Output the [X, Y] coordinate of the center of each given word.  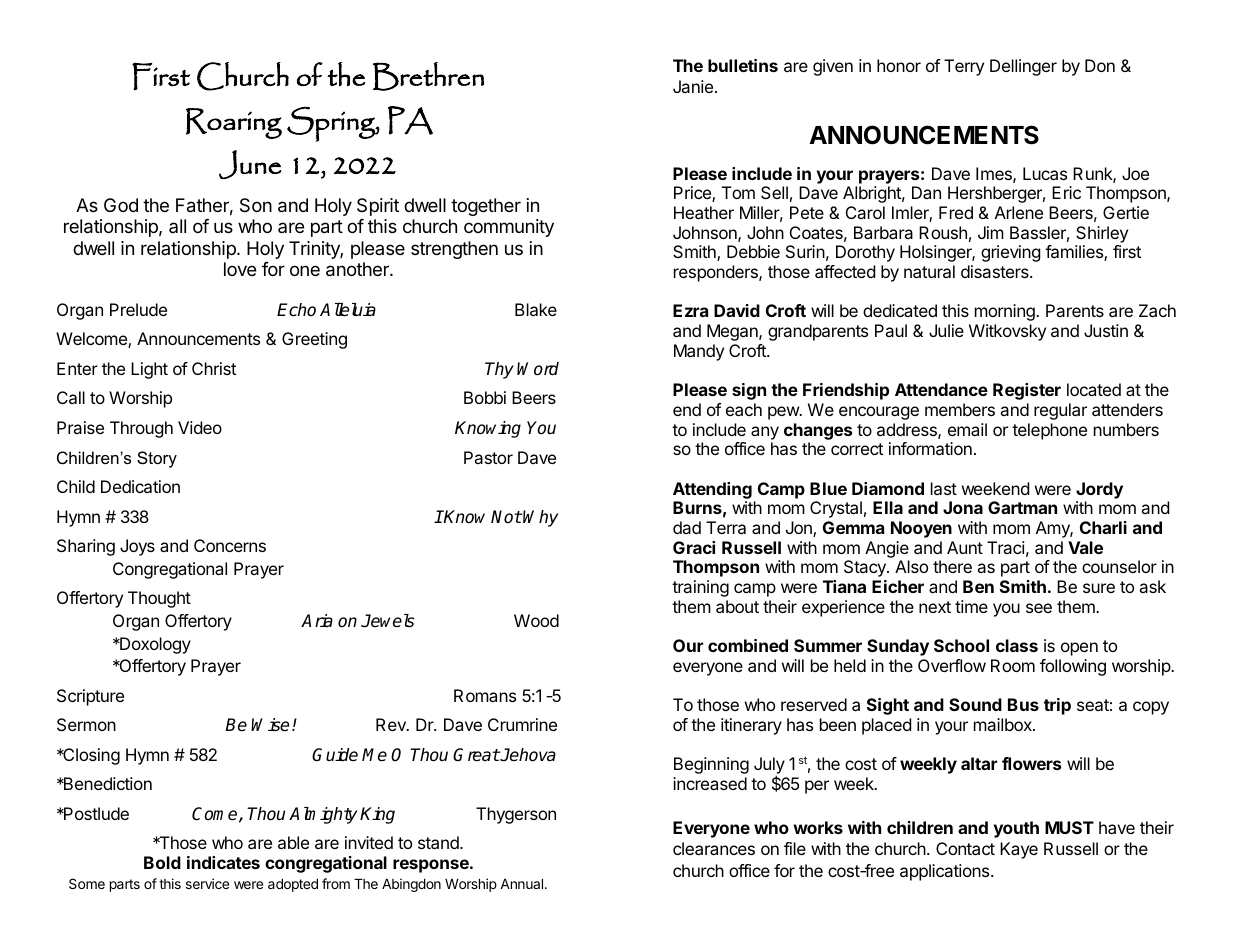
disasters [996, 271]
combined [748, 645]
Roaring [234, 123]
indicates [223, 862]
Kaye [1019, 850]
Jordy [1099, 490]
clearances [714, 848]
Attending [712, 490]
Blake [536, 309]
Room [1013, 665]
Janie [693, 86]
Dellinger [1023, 67]
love [240, 269]
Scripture [90, 697]
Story [157, 459]
